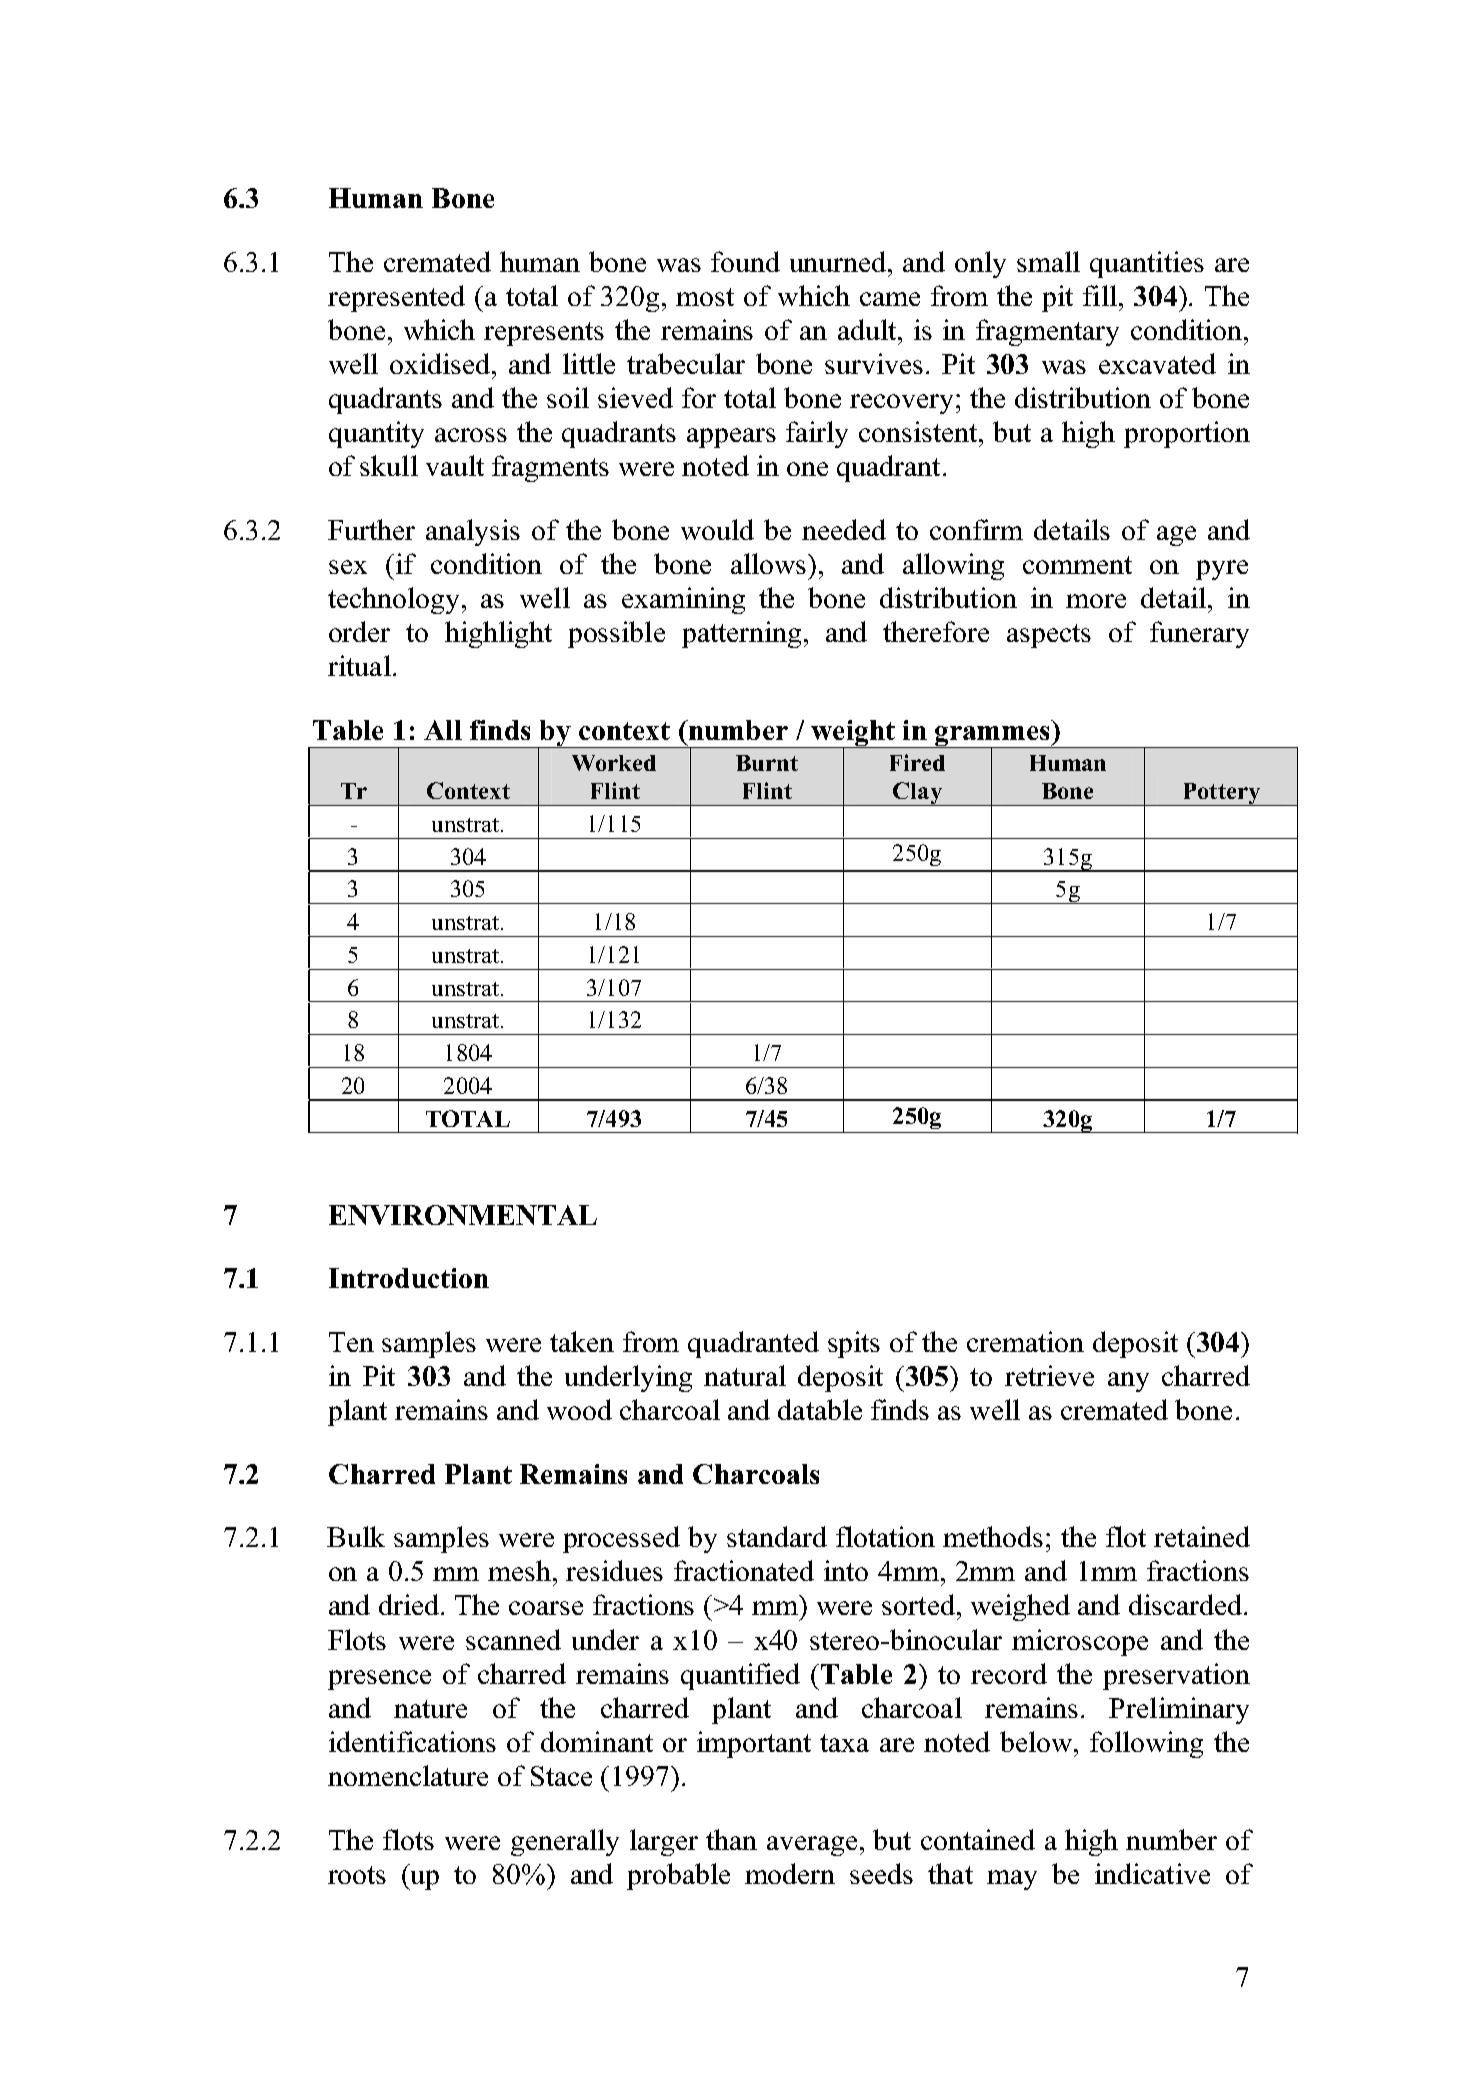 The image size is (1473, 2083). I want to click on natural, so click(745, 1375).
